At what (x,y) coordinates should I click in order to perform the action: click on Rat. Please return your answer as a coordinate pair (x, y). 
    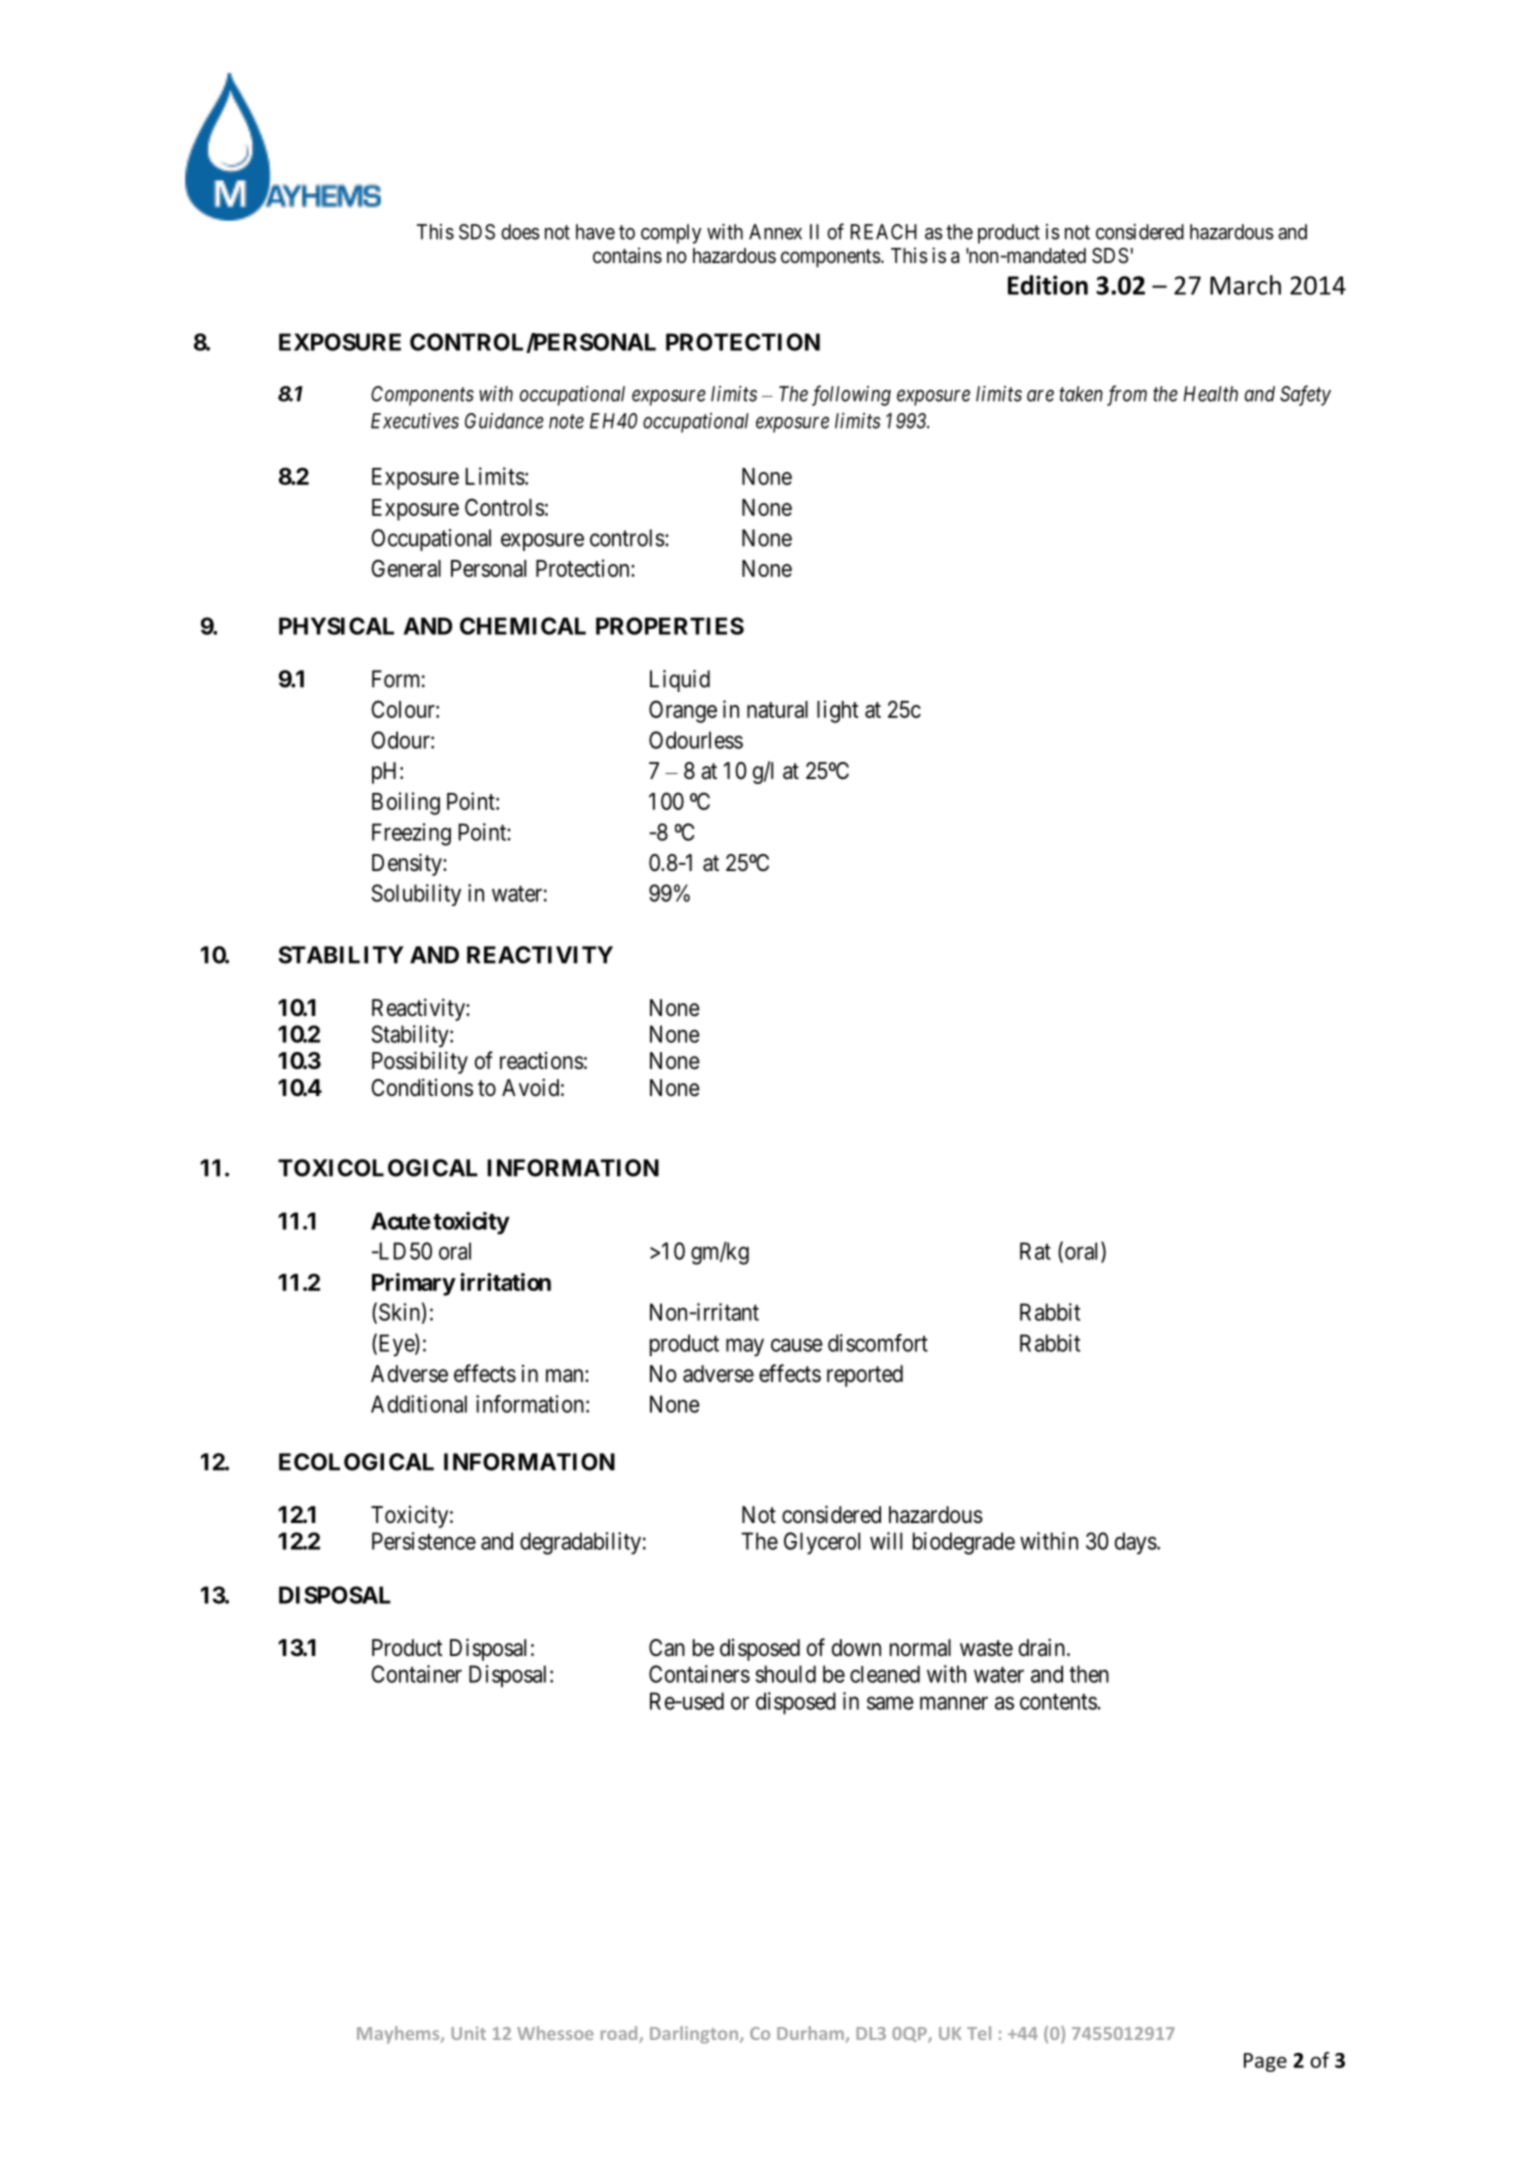
    Looking at the image, I should click on (1035, 1251).
